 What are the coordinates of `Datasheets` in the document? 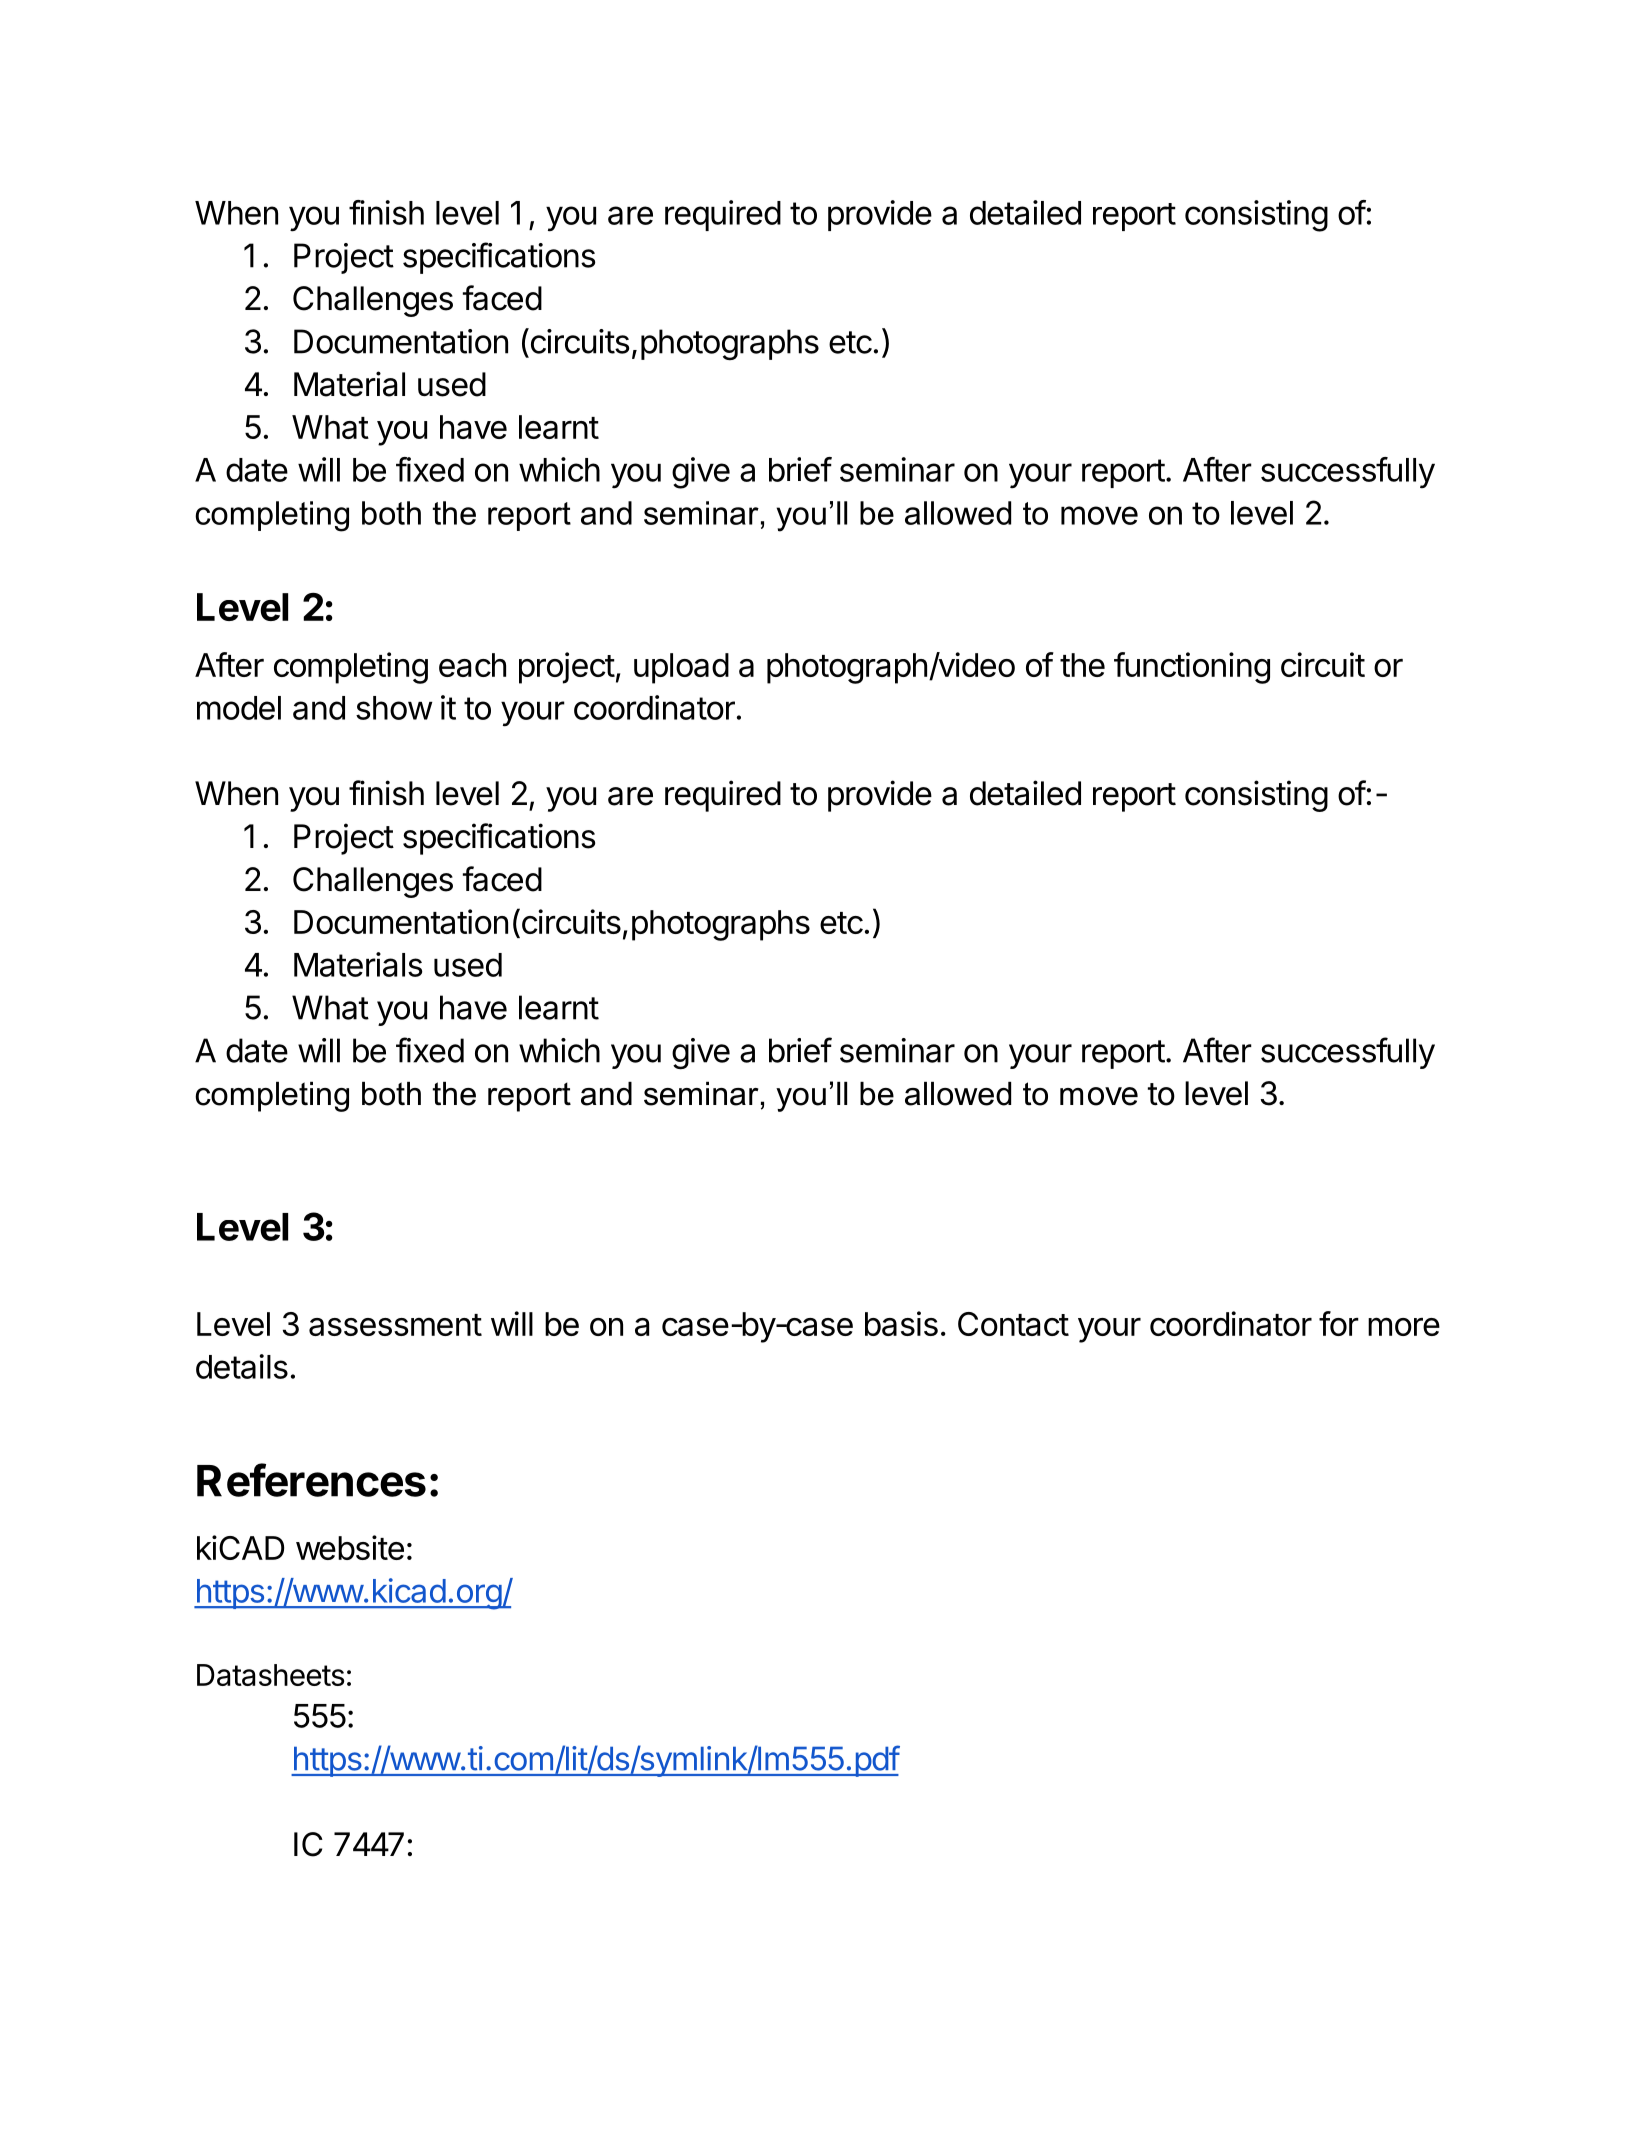 It's located at (270, 1675).
